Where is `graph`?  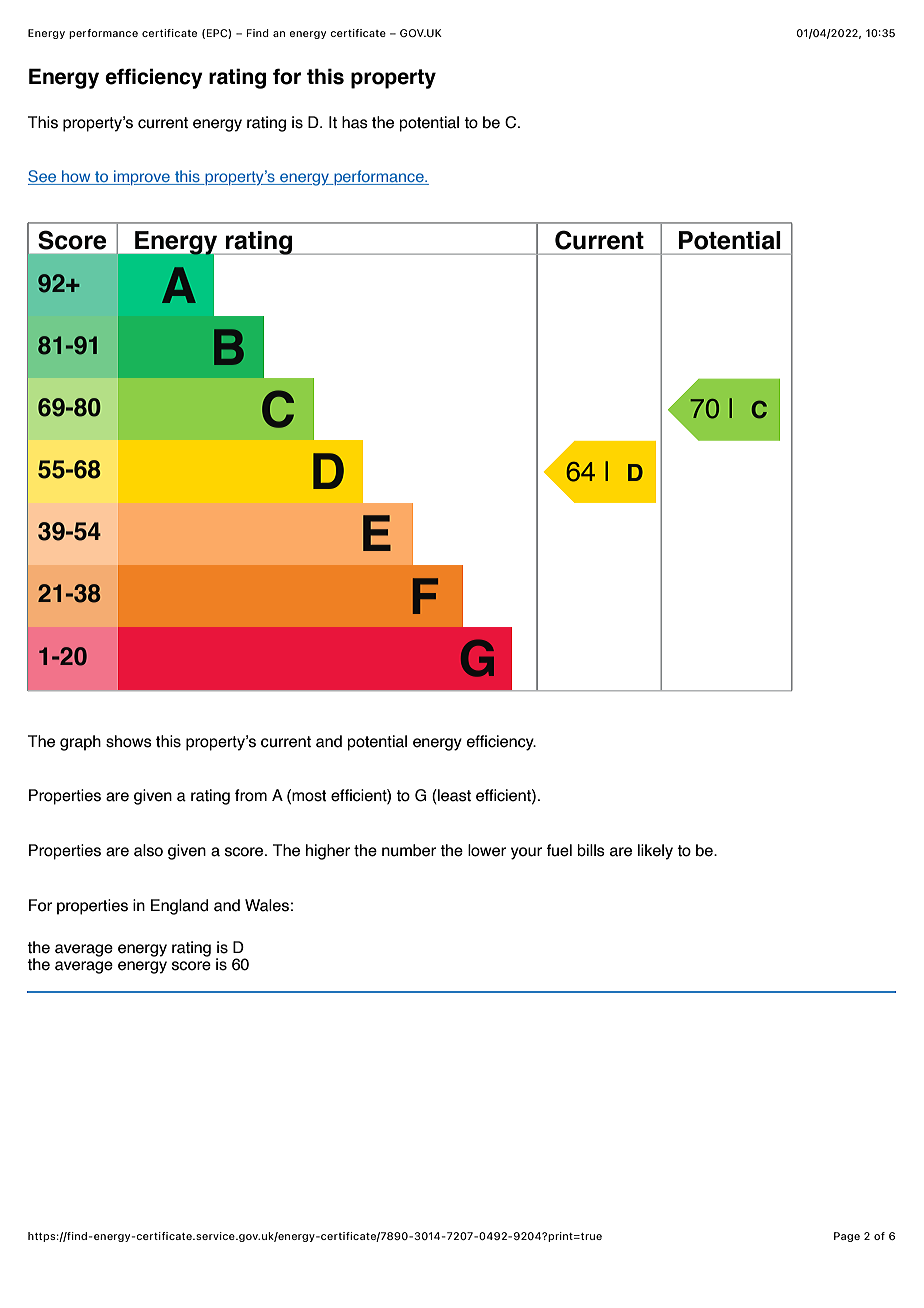 graph is located at coordinates (80, 743).
